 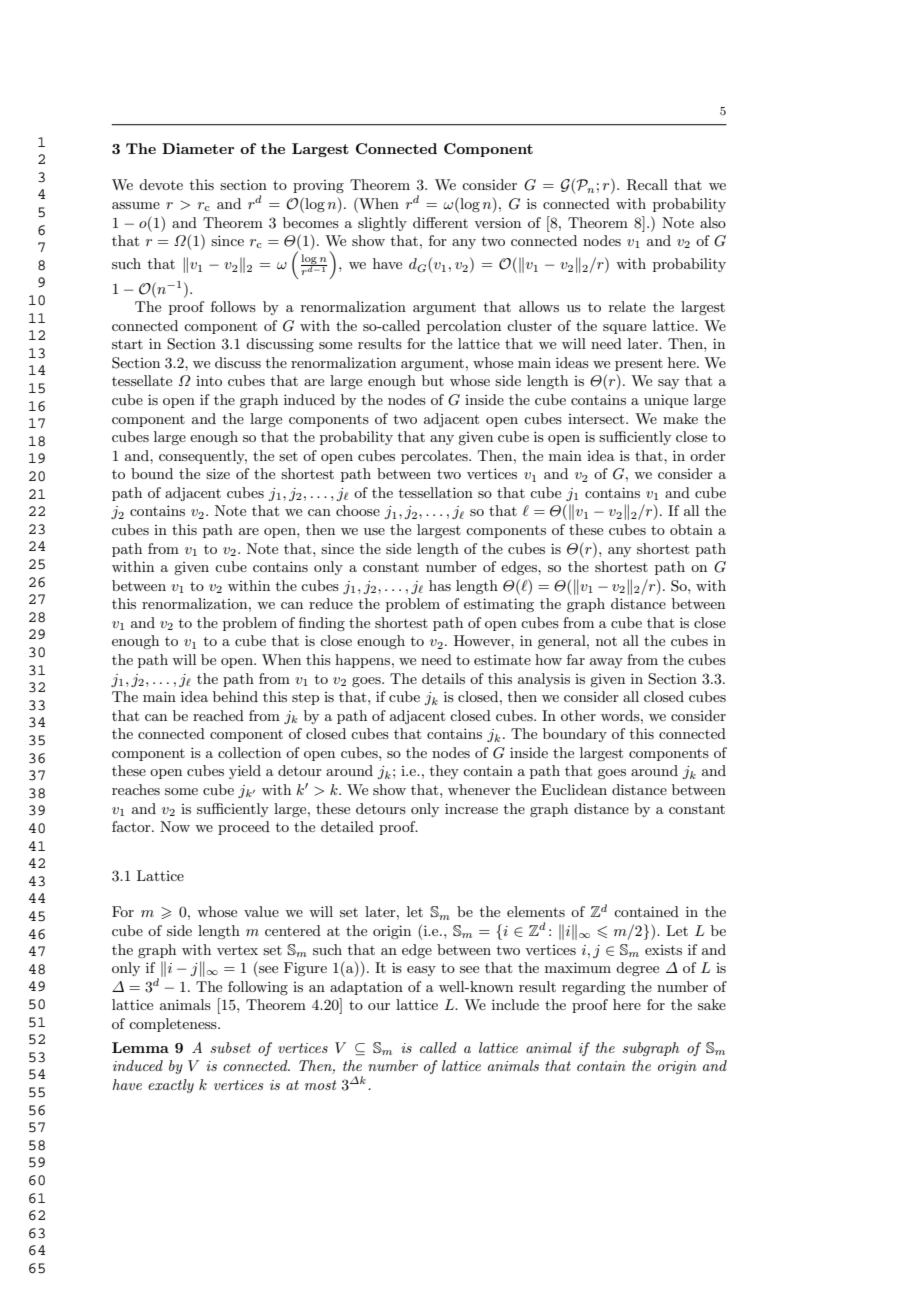 What do you see at coordinates (209, 381) in the screenshot?
I see `into` at bounding box center [209, 381].
